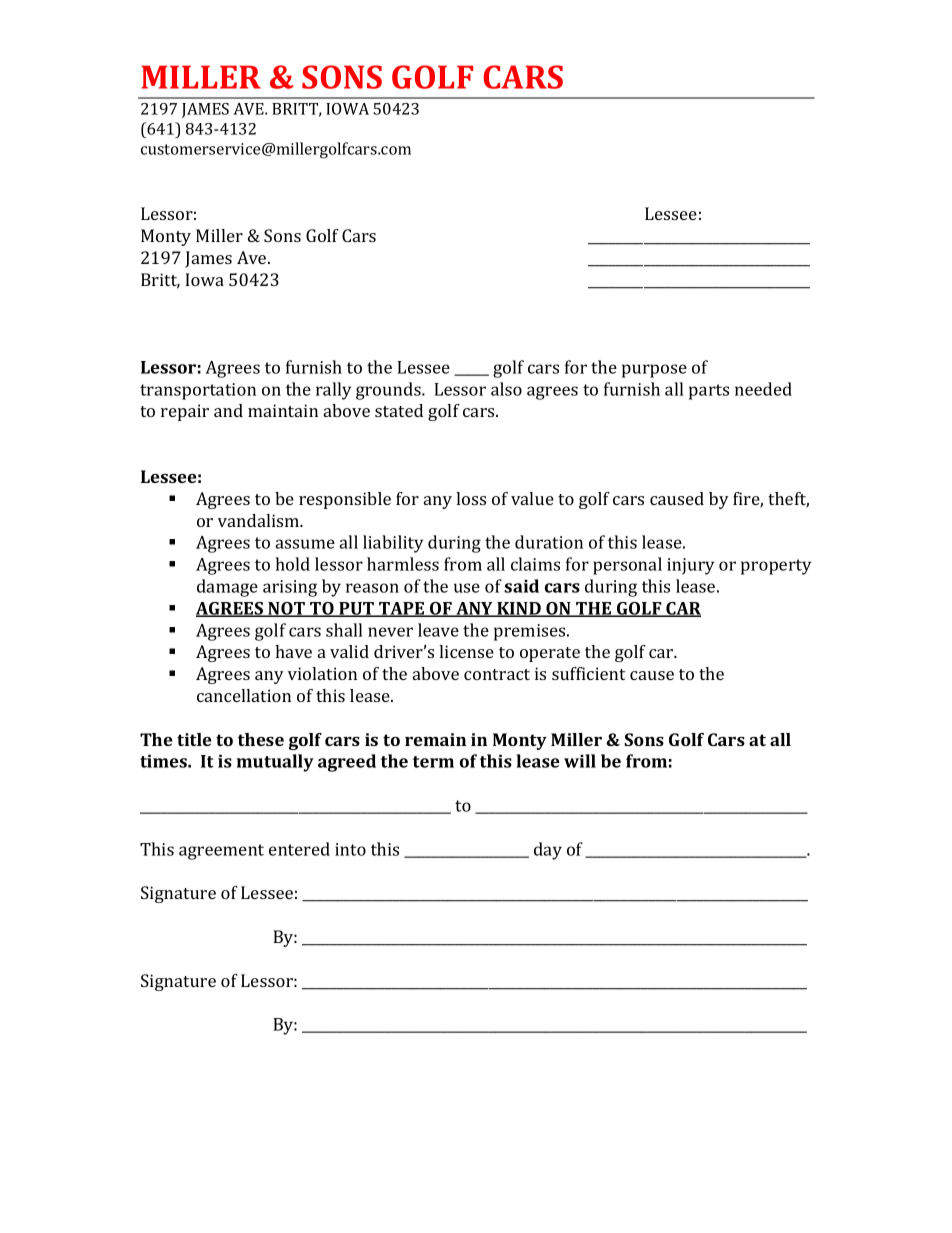  Describe the element at coordinates (221, 852) in the screenshot. I see `agreement` at that location.
